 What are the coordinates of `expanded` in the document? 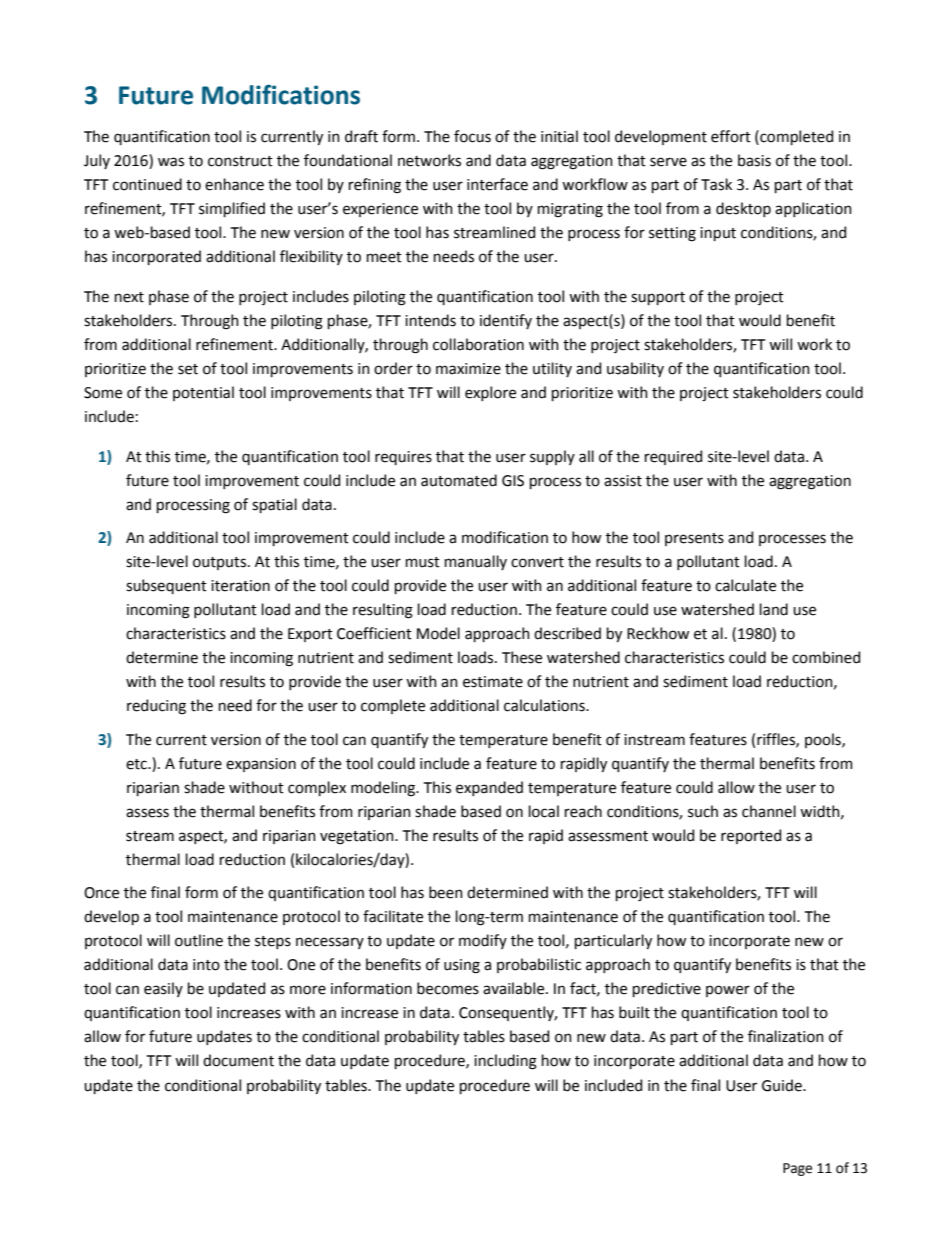 It's located at (489, 788).
